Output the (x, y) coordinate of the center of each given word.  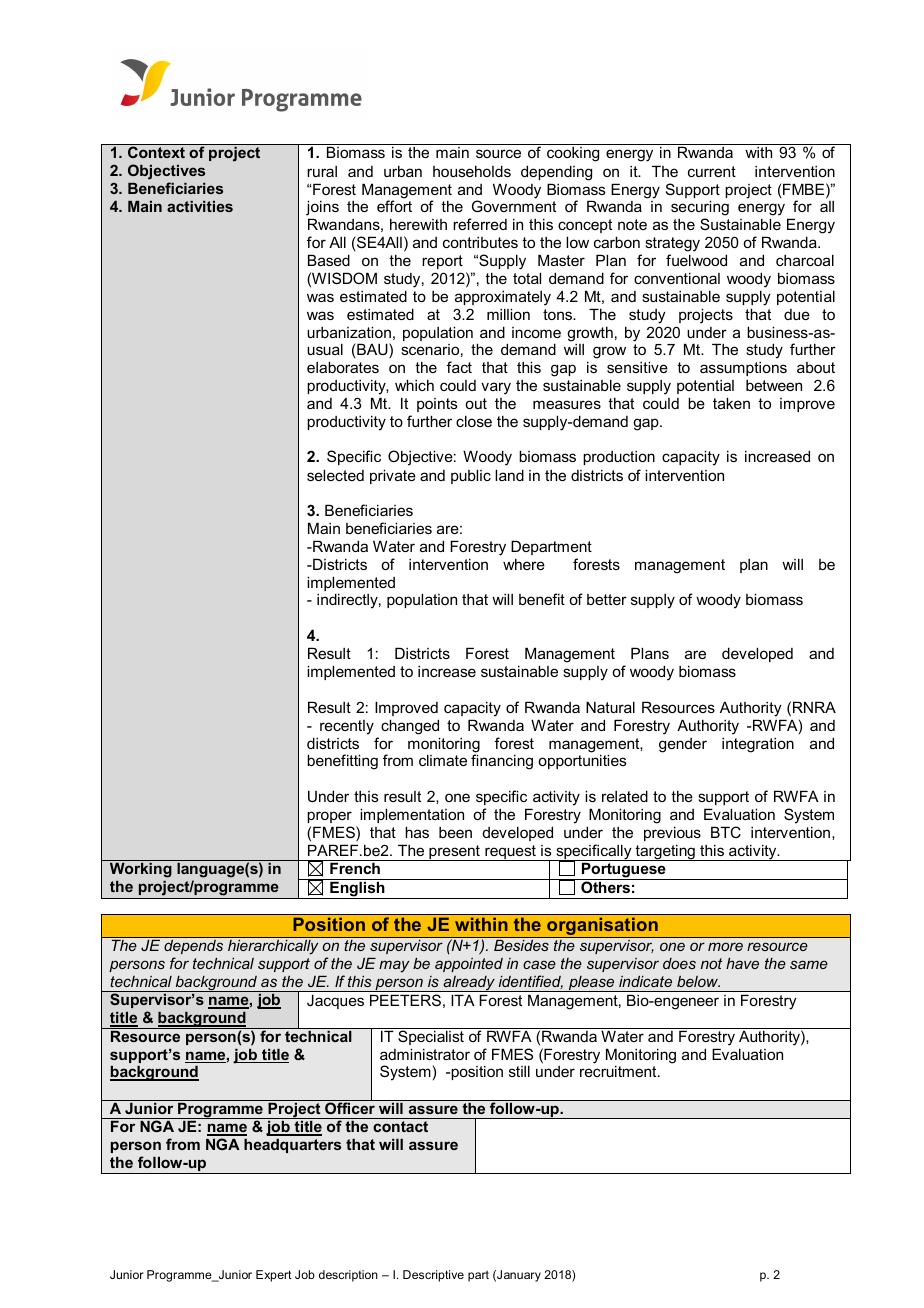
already (469, 984)
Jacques (335, 1002)
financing (502, 762)
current (712, 171)
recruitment (619, 1071)
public (471, 476)
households (472, 171)
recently (347, 727)
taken (731, 403)
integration (758, 745)
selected (335, 475)
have (742, 963)
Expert (274, 1276)
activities (200, 206)
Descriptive (433, 1276)
